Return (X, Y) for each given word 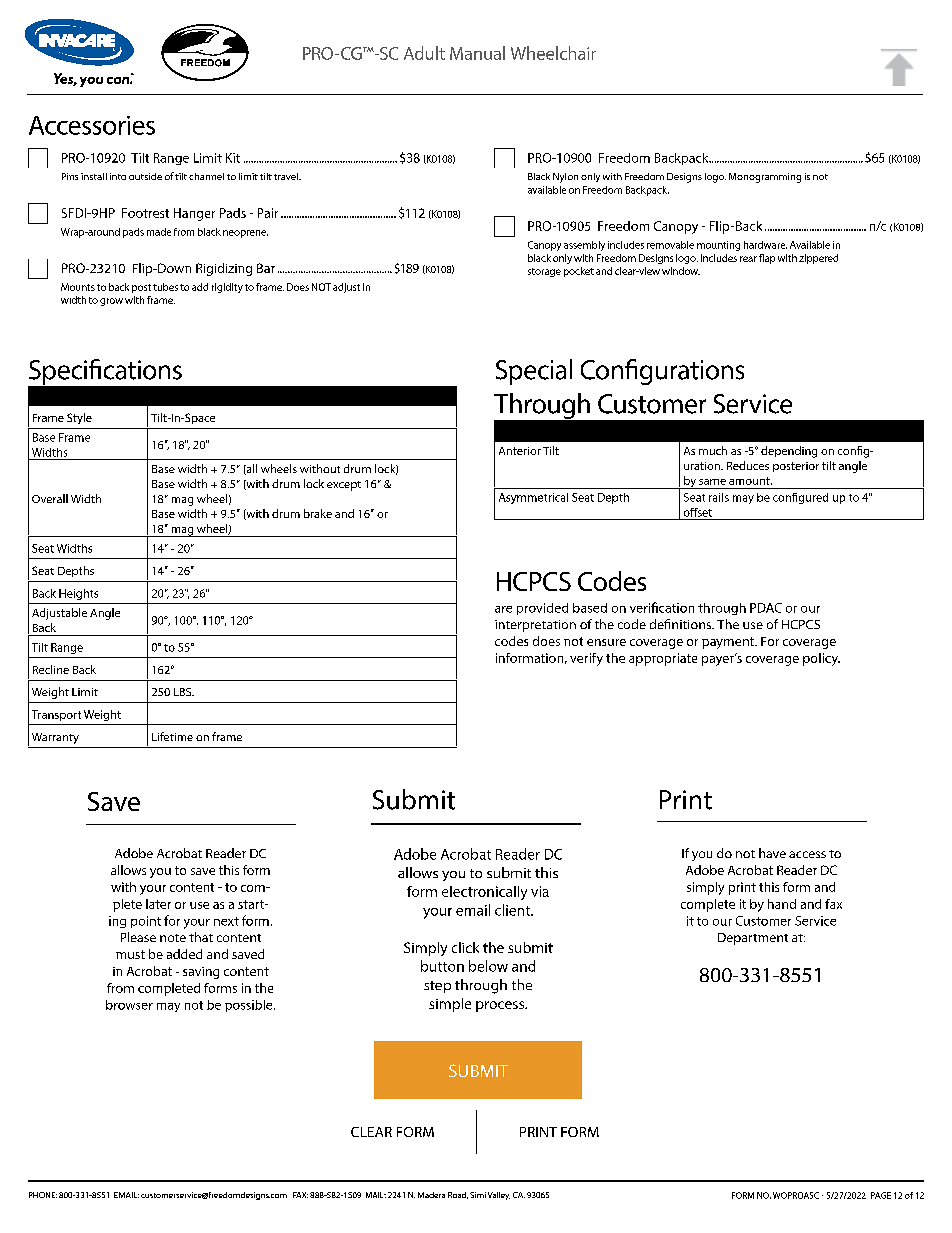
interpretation (535, 626)
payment (729, 643)
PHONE (43, 1195)
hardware (765, 245)
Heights (78, 594)
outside (145, 176)
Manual (477, 53)
